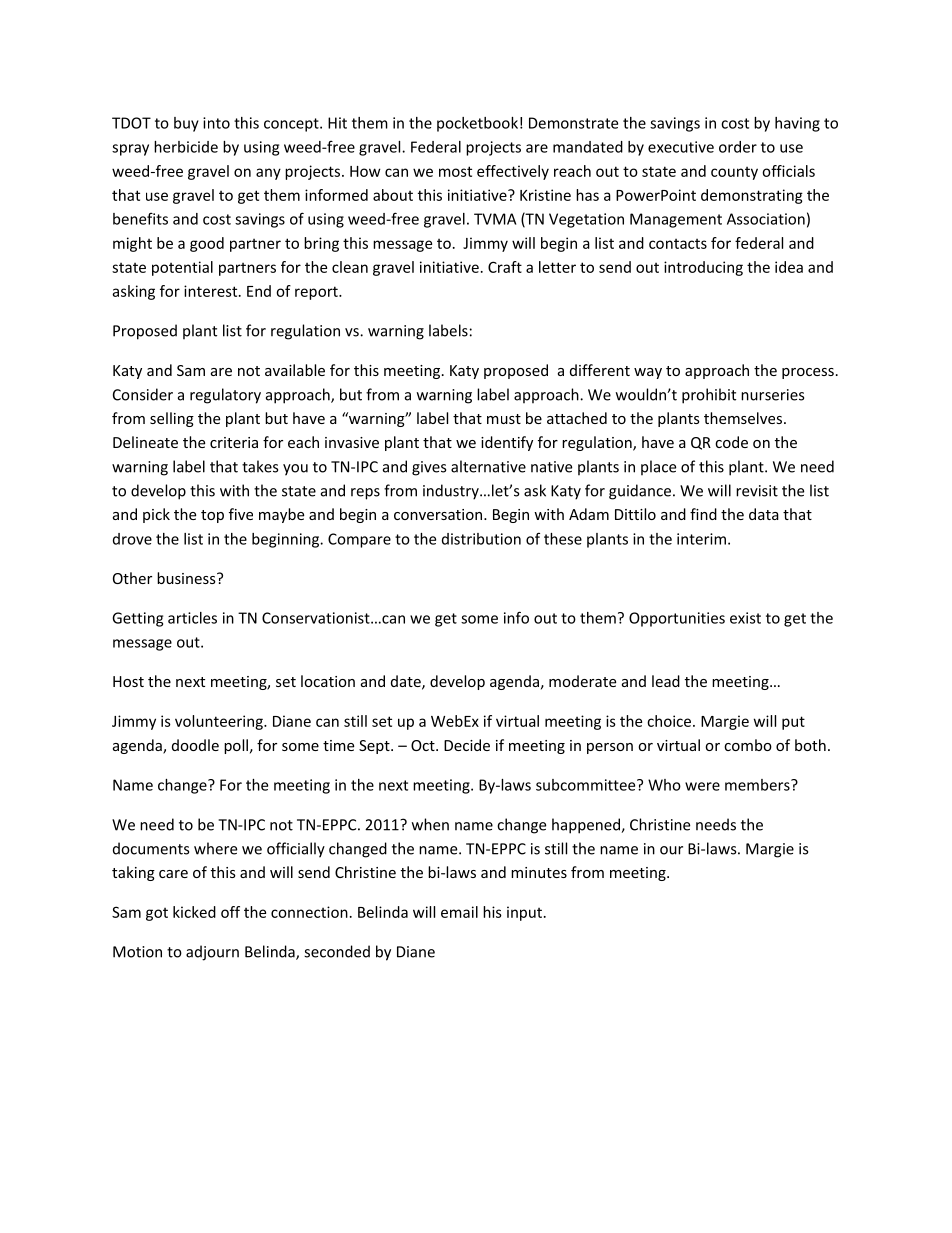  I want to click on herbicide, so click(186, 147).
